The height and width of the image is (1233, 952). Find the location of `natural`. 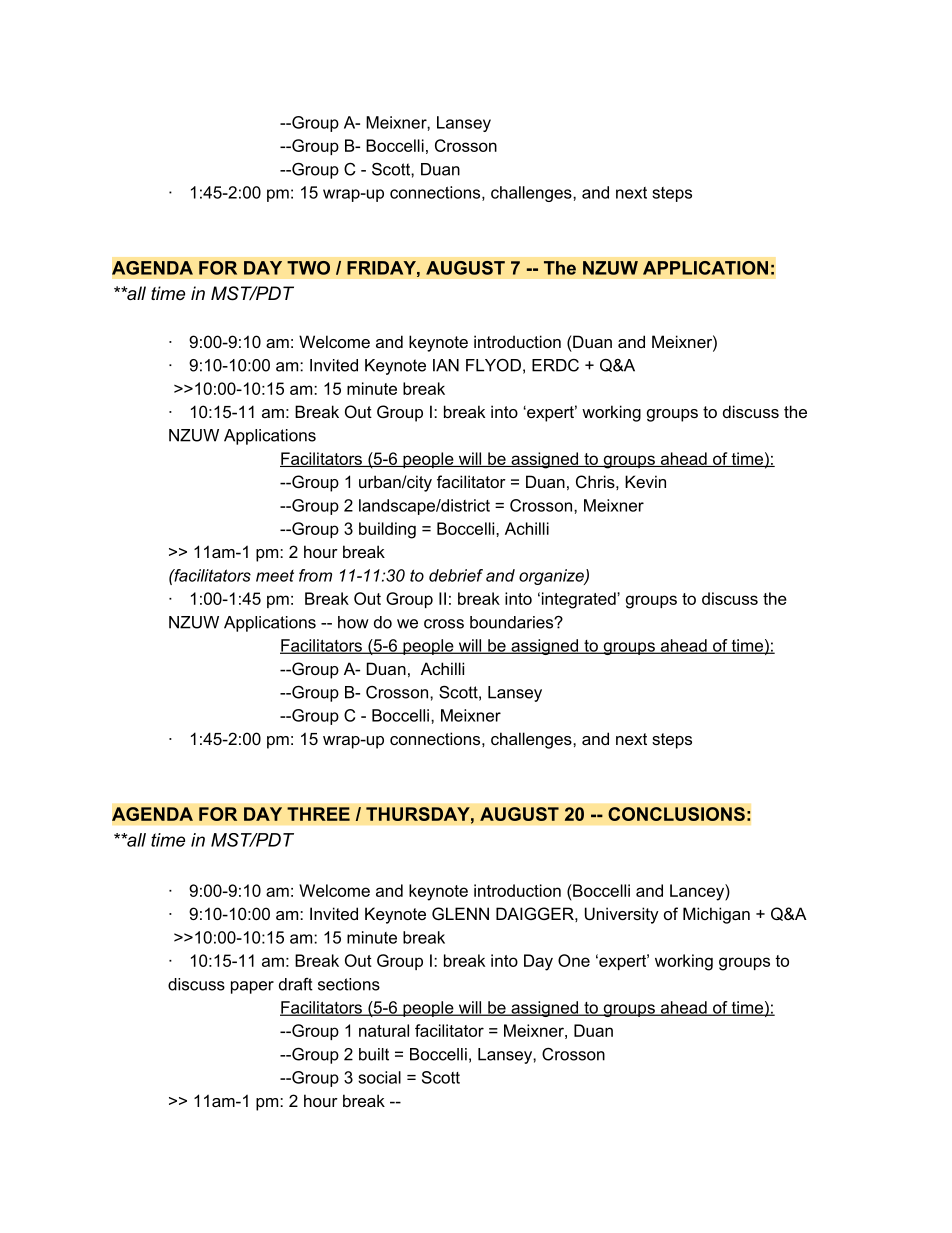

natural is located at coordinates (384, 1030).
